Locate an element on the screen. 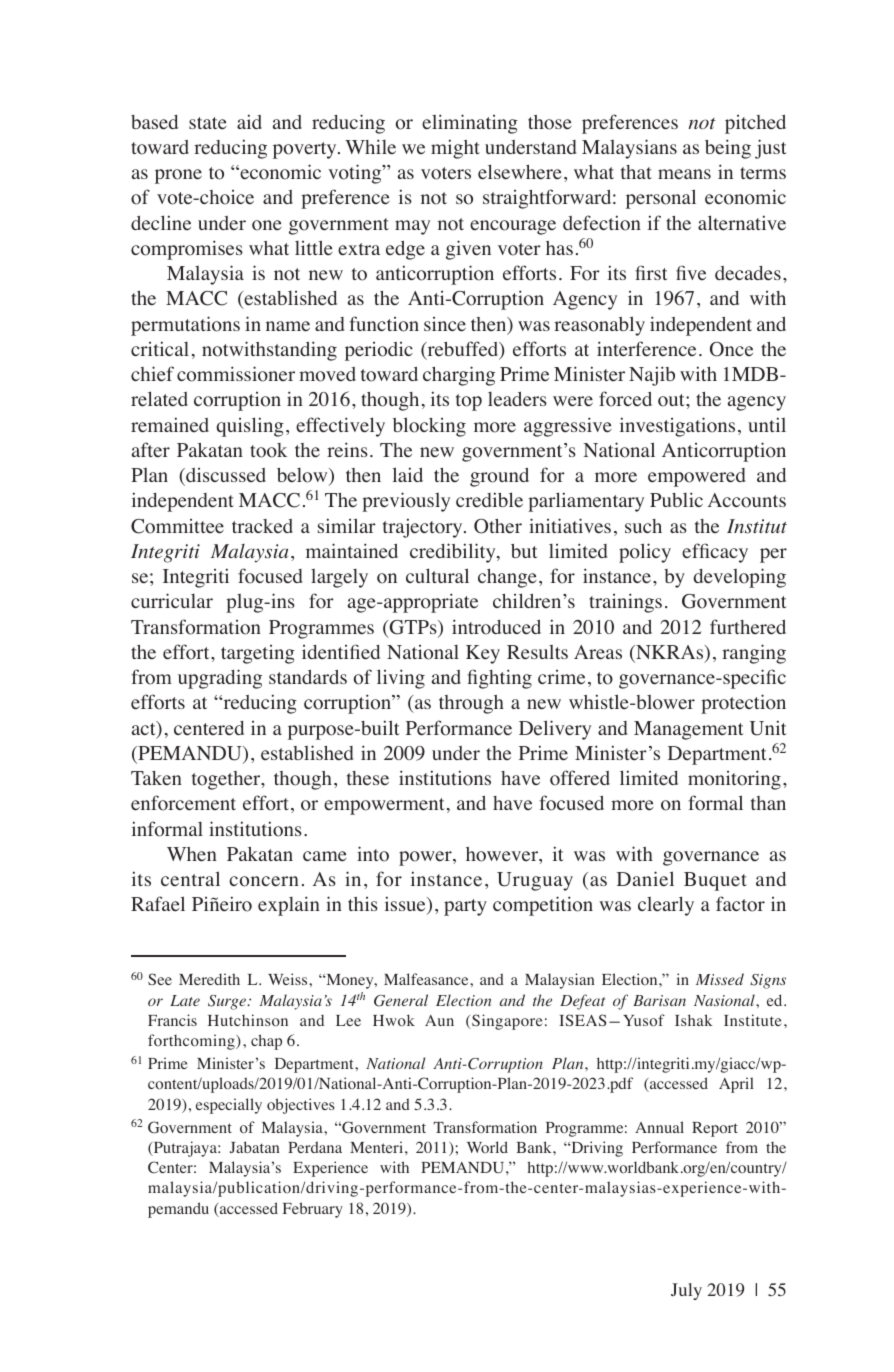  February is located at coordinates (313, 1210).
